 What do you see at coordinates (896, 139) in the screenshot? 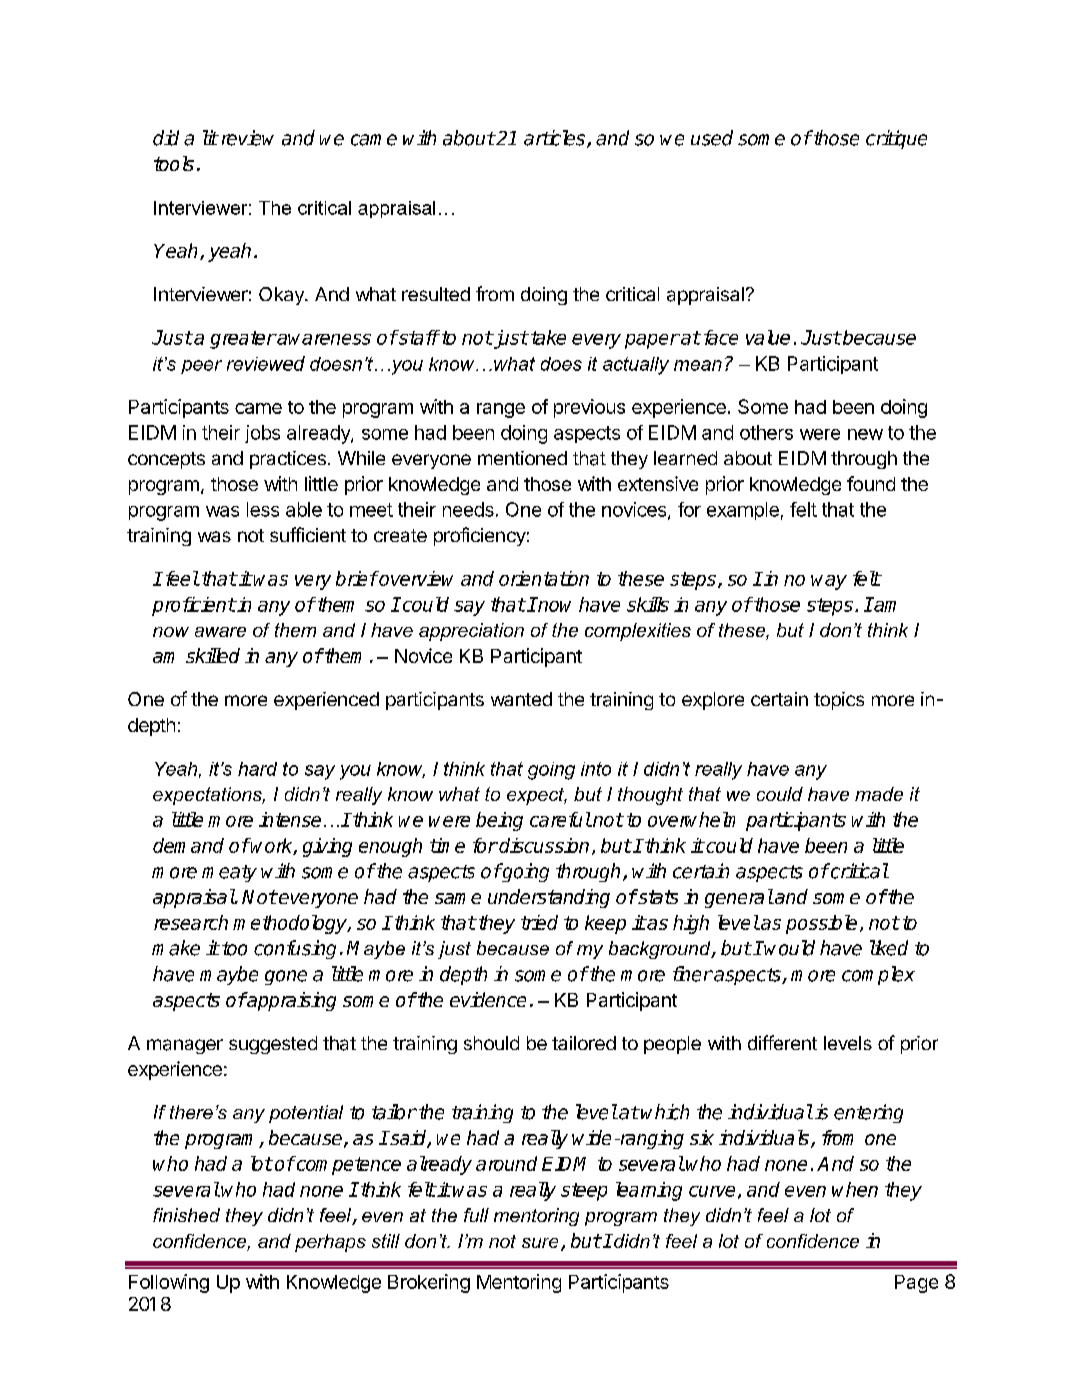
I see `critique` at bounding box center [896, 139].
